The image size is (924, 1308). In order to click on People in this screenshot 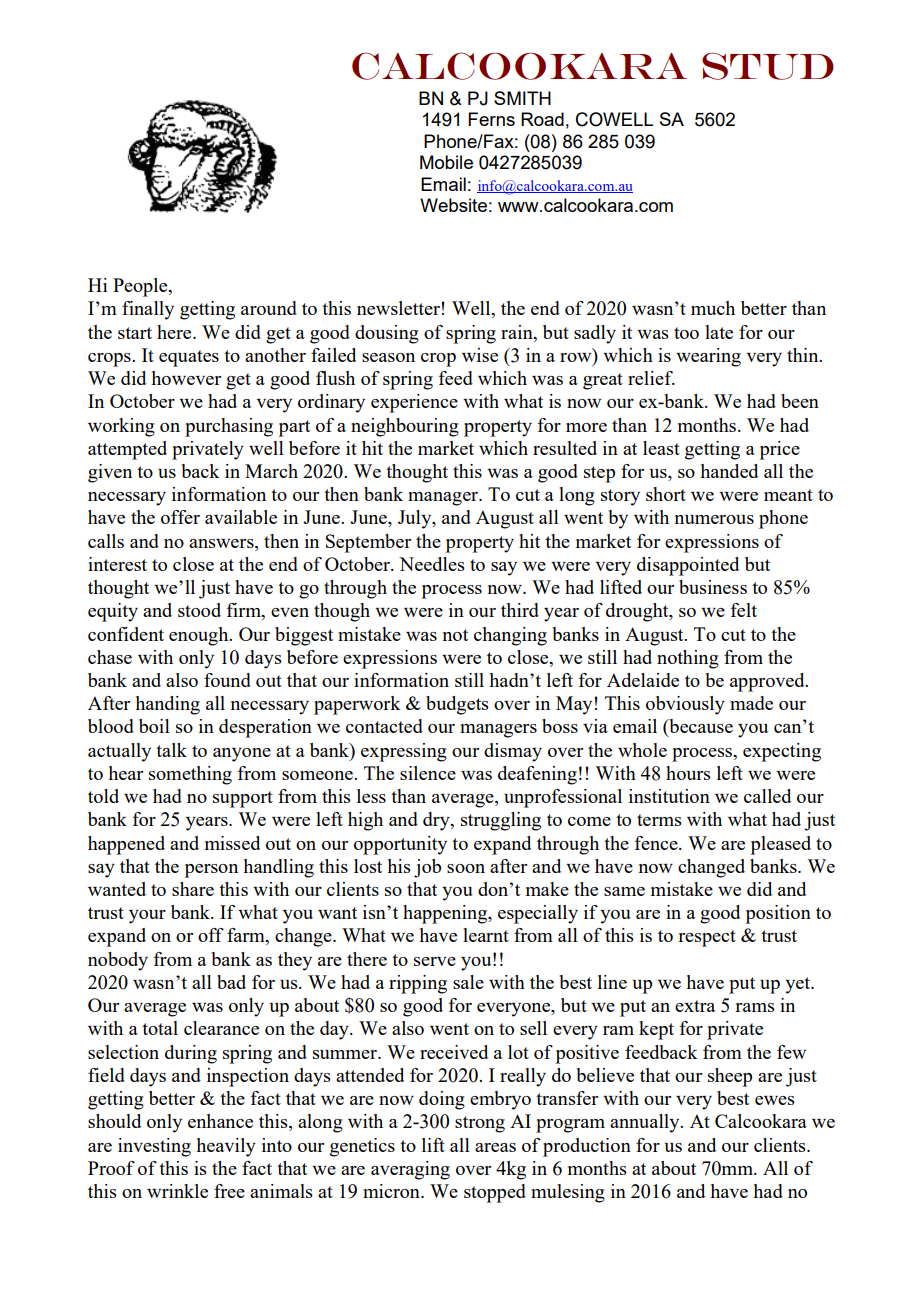, I will do `click(141, 287)`.
